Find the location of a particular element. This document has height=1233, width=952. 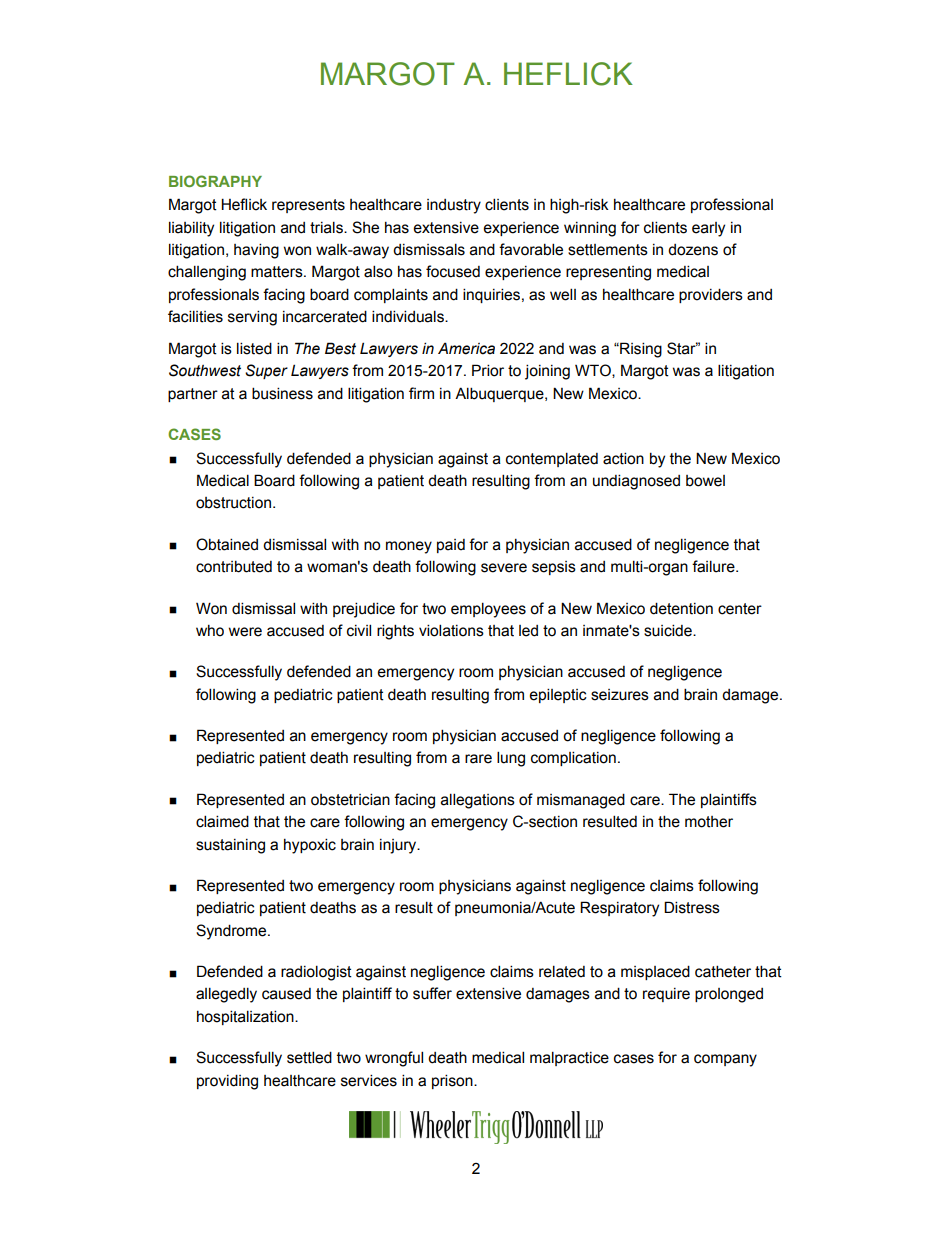

obstruction is located at coordinates (233, 503).
